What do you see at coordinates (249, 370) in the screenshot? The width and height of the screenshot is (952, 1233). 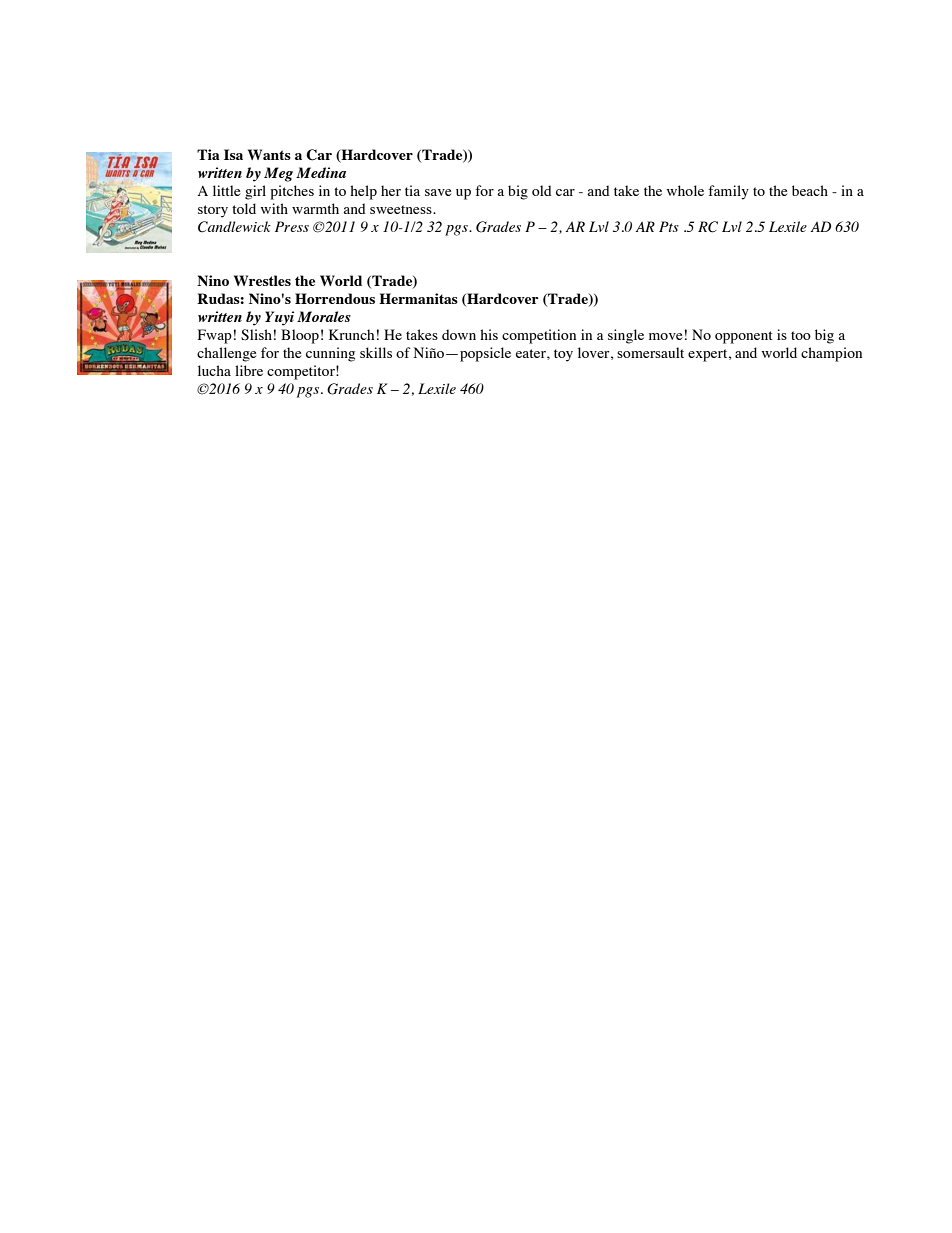 I see `libre` at bounding box center [249, 370].
